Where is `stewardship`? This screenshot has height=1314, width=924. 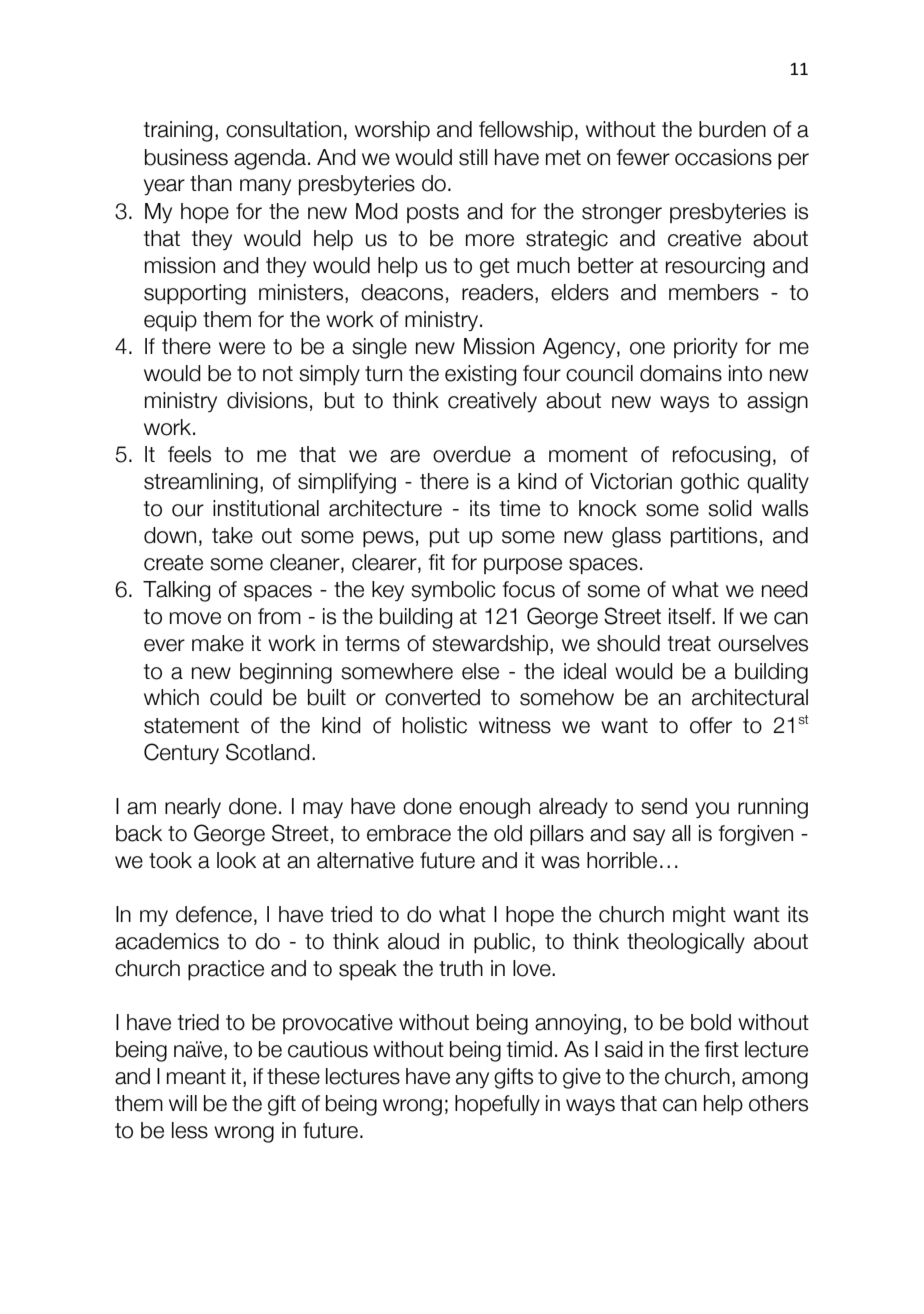
stewardship is located at coordinates (491, 645).
